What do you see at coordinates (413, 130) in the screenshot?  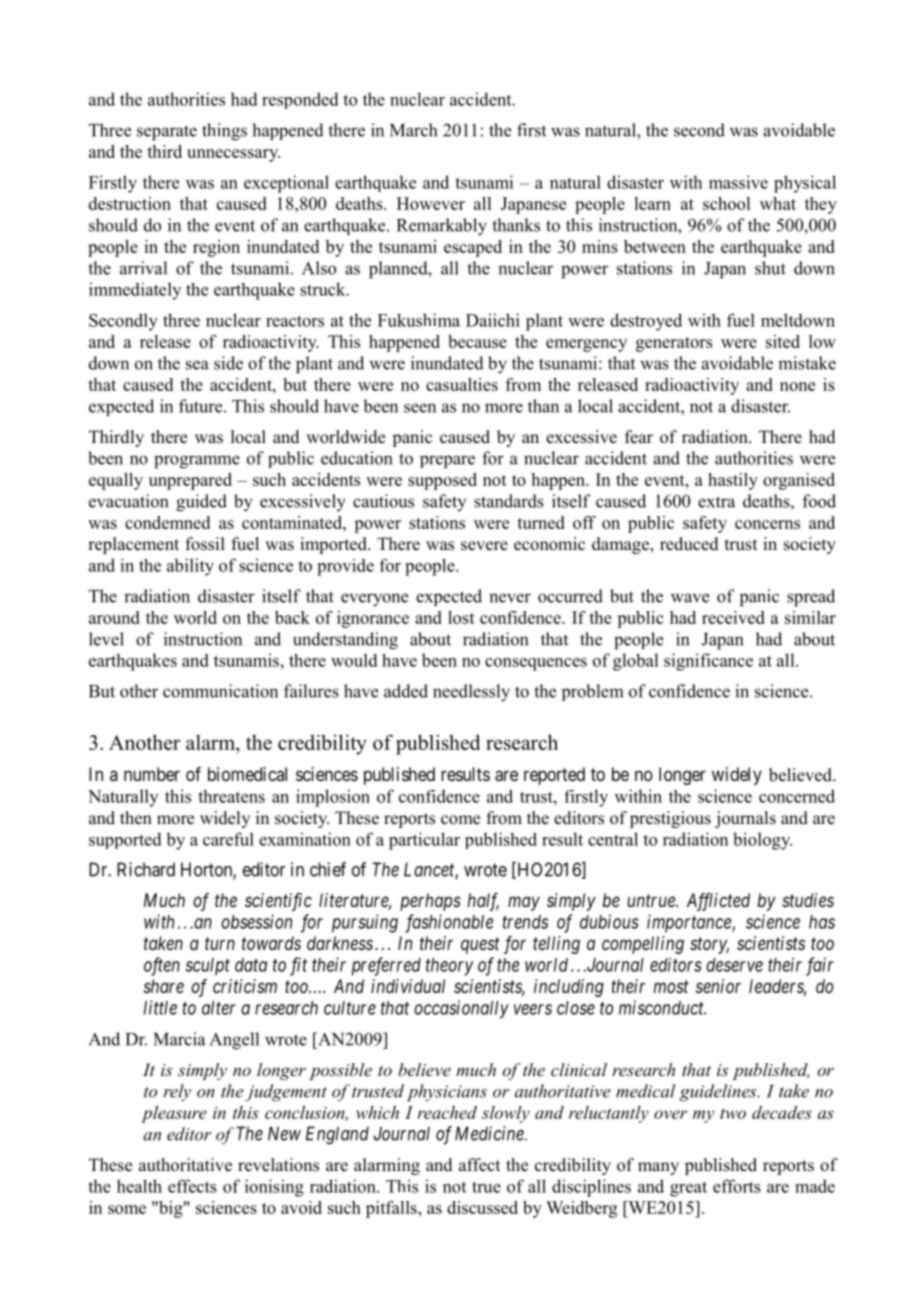 I see `March` at bounding box center [413, 130].
